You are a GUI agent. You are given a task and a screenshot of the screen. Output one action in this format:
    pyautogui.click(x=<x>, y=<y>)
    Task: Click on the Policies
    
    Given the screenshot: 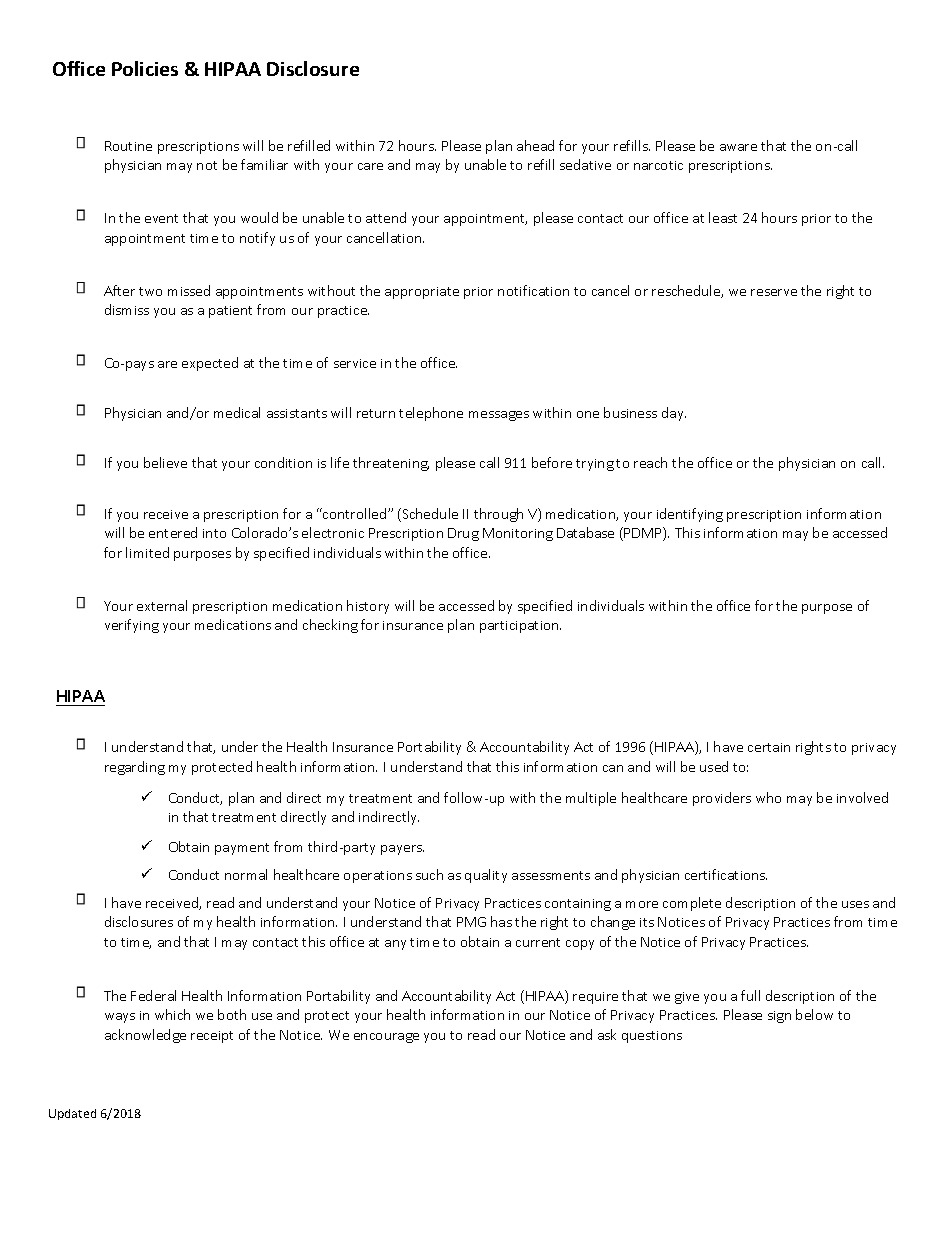 What is the action you would take?
    pyautogui.click(x=145, y=68)
